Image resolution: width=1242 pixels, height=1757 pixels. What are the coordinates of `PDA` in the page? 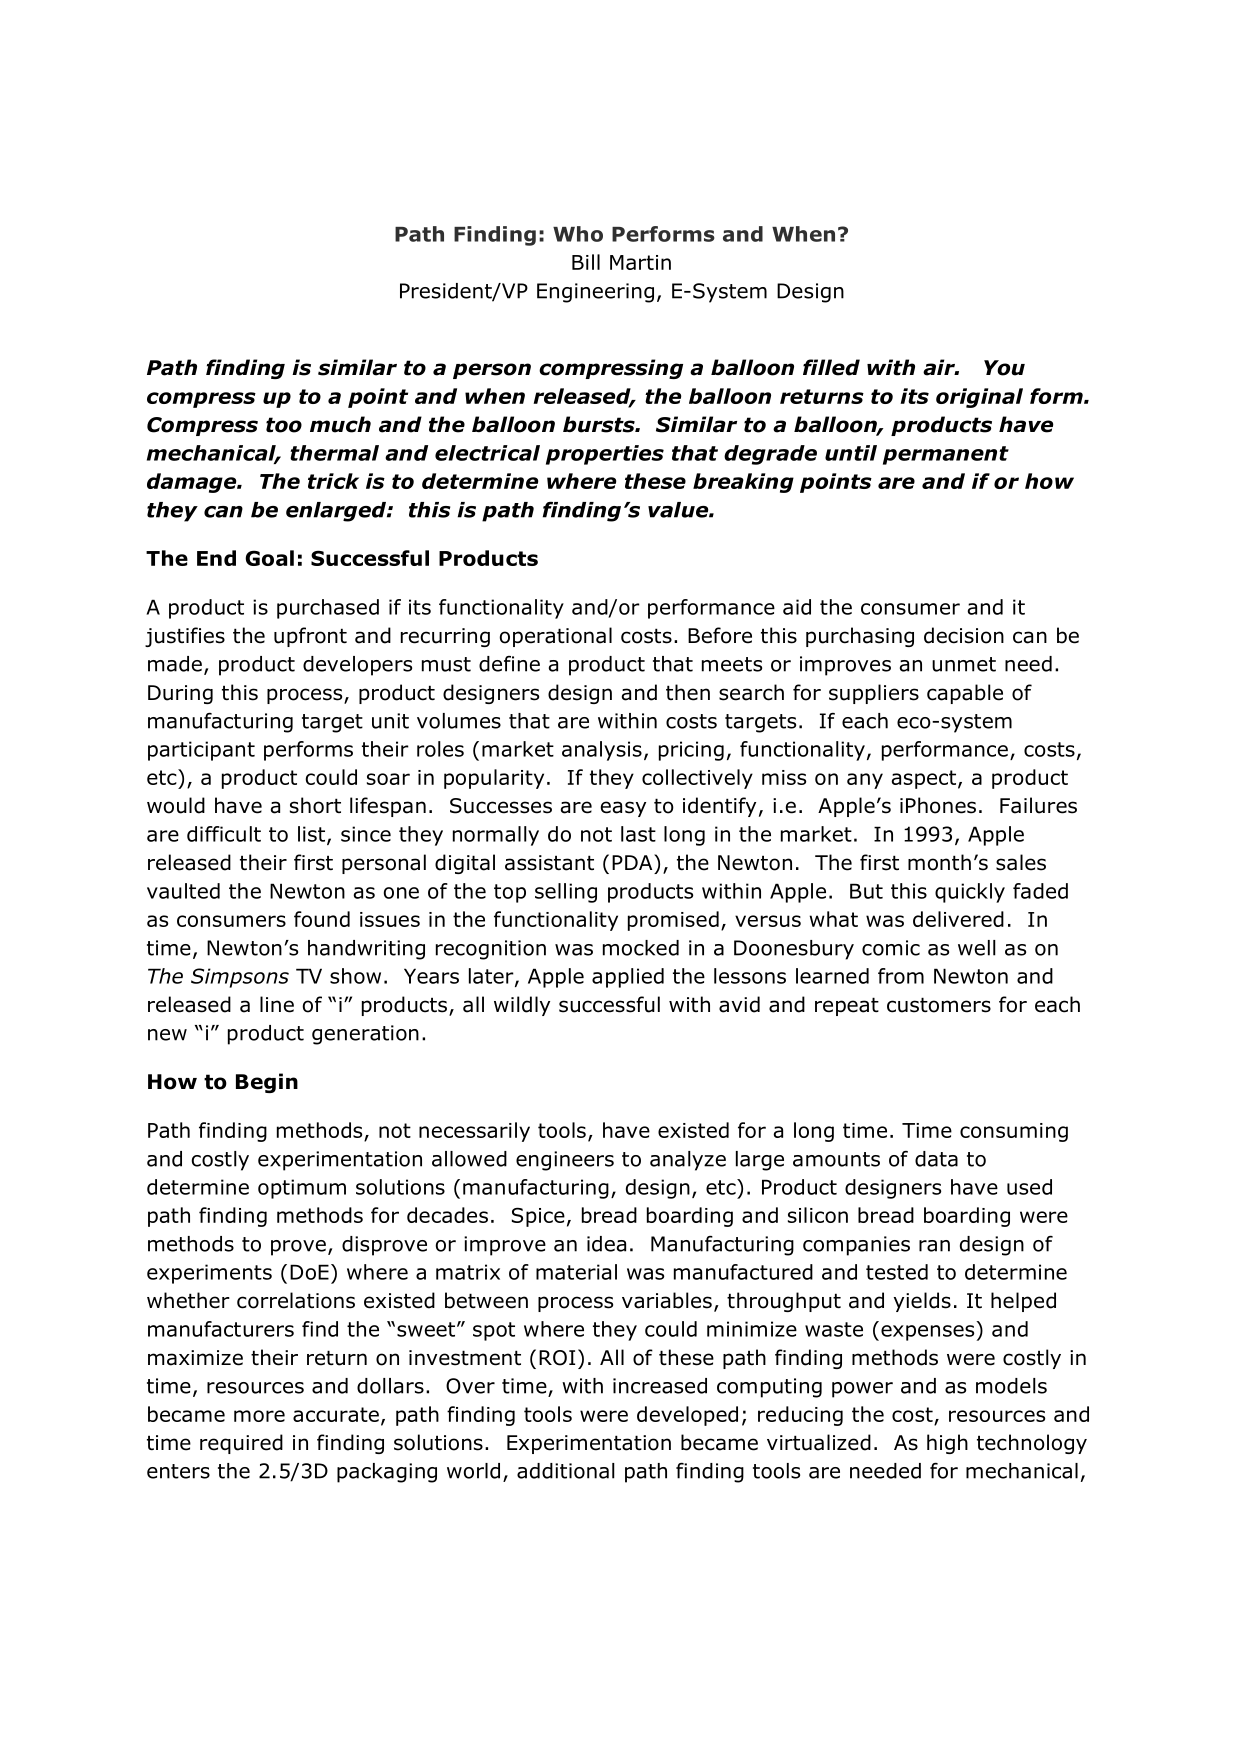 It's located at (633, 862).
